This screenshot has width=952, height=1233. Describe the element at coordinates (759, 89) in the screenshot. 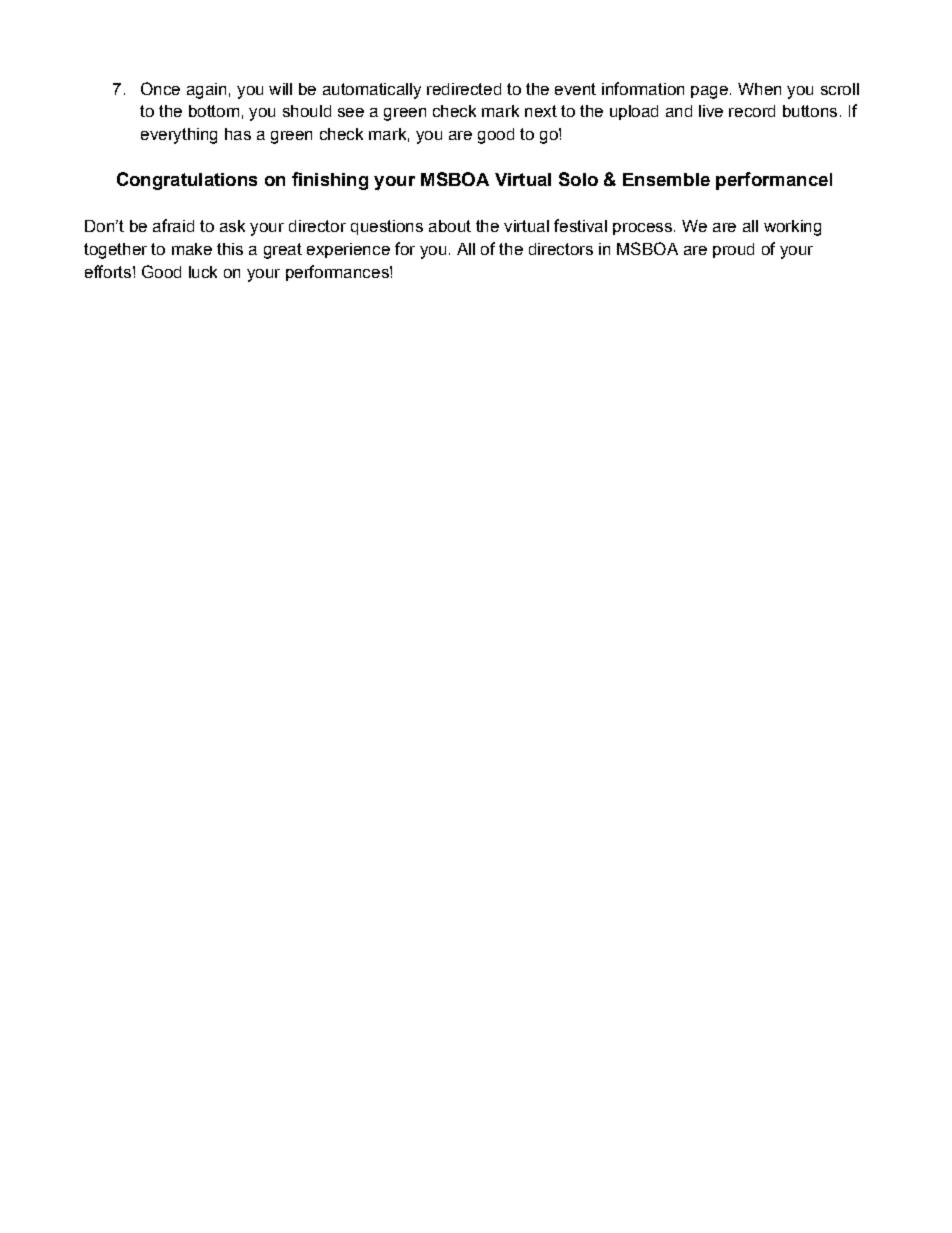

I see `When` at that location.
